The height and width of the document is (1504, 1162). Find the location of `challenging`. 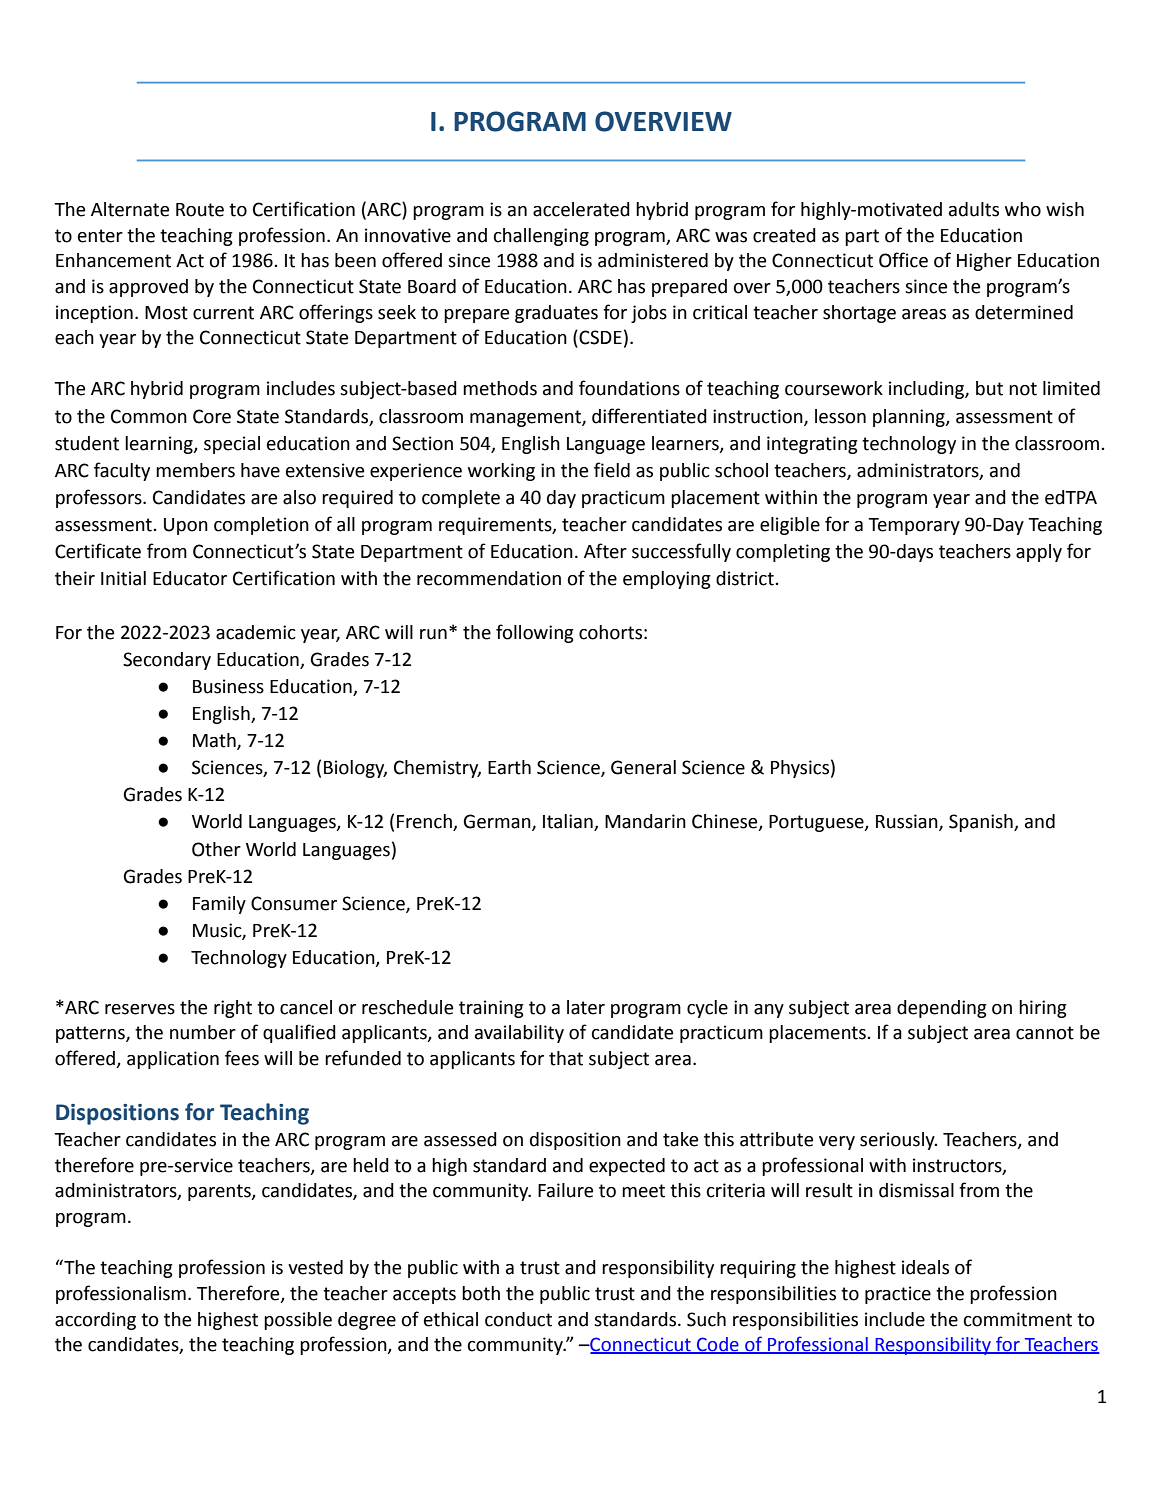

challenging is located at coordinates (541, 237).
